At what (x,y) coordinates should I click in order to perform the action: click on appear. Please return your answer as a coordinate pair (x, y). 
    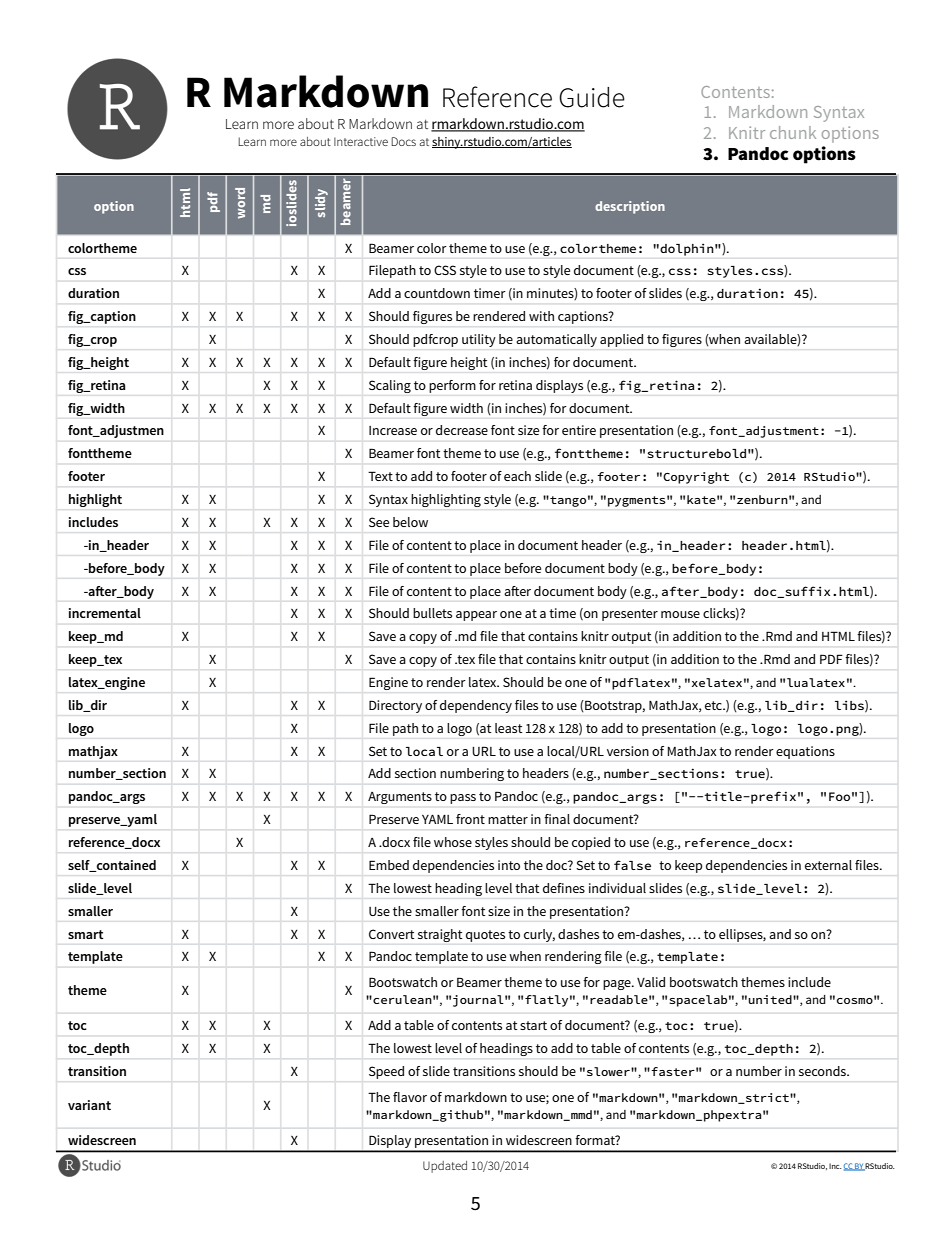
    Looking at the image, I should click on (476, 616).
